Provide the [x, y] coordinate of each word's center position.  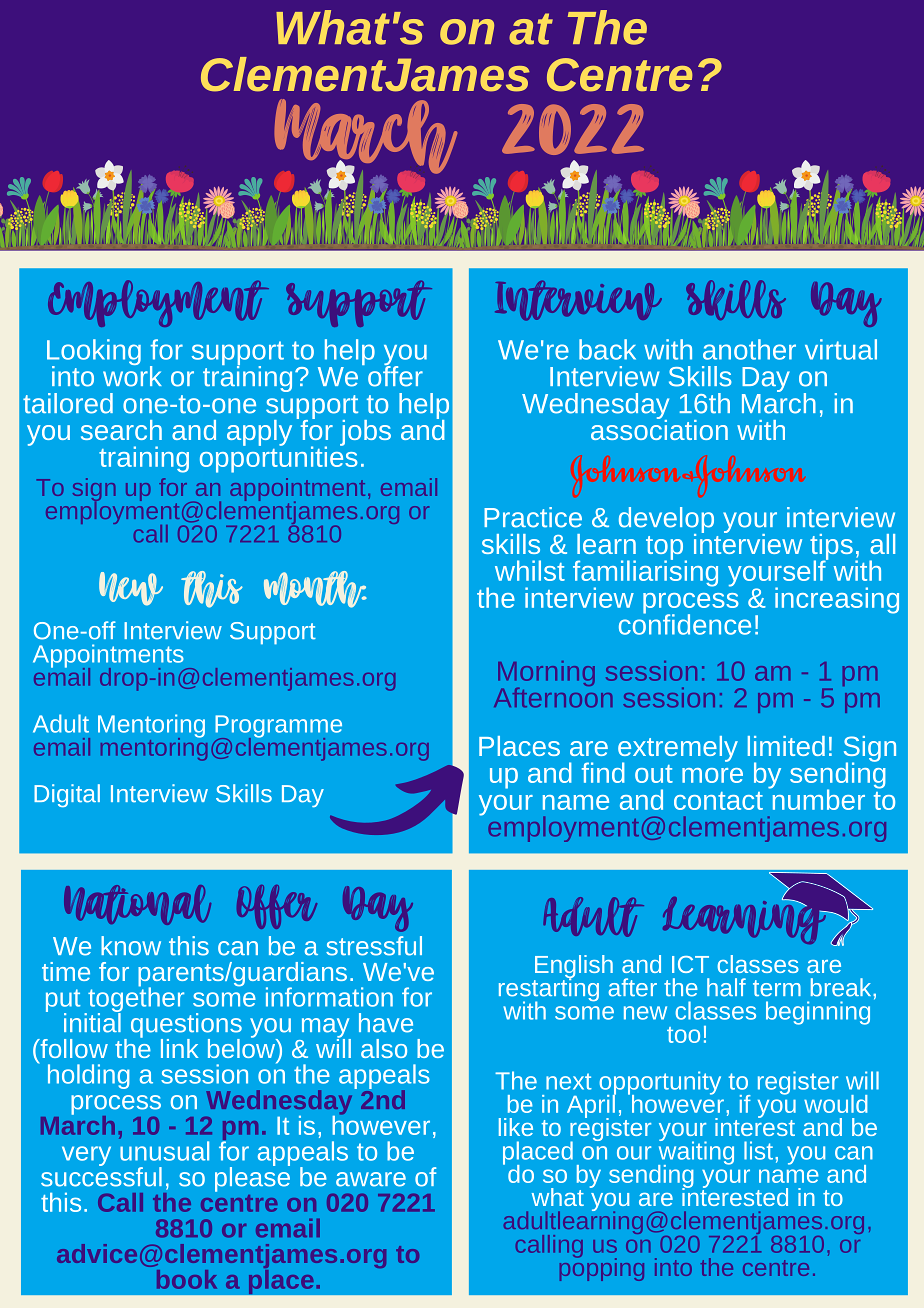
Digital [67, 795]
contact [718, 801]
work [132, 375]
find [603, 772]
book [187, 1279]
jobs [365, 433]
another [749, 349]
